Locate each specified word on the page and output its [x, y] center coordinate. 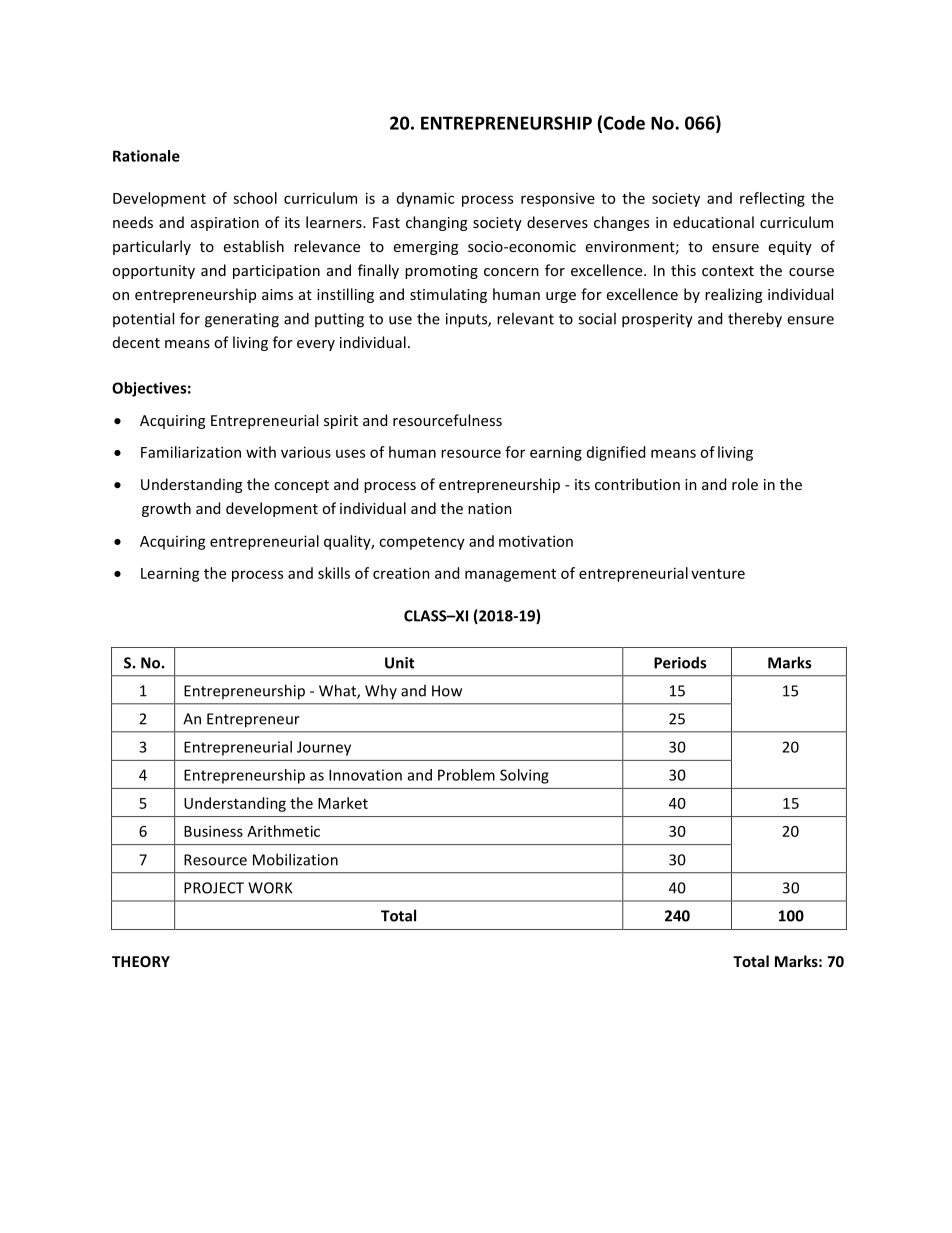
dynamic [425, 199]
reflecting [772, 199]
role [745, 484]
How [447, 691]
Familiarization [191, 452]
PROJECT [214, 888]
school [255, 198]
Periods [680, 662]
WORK [270, 888]
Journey [324, 748]
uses [350, 453]
